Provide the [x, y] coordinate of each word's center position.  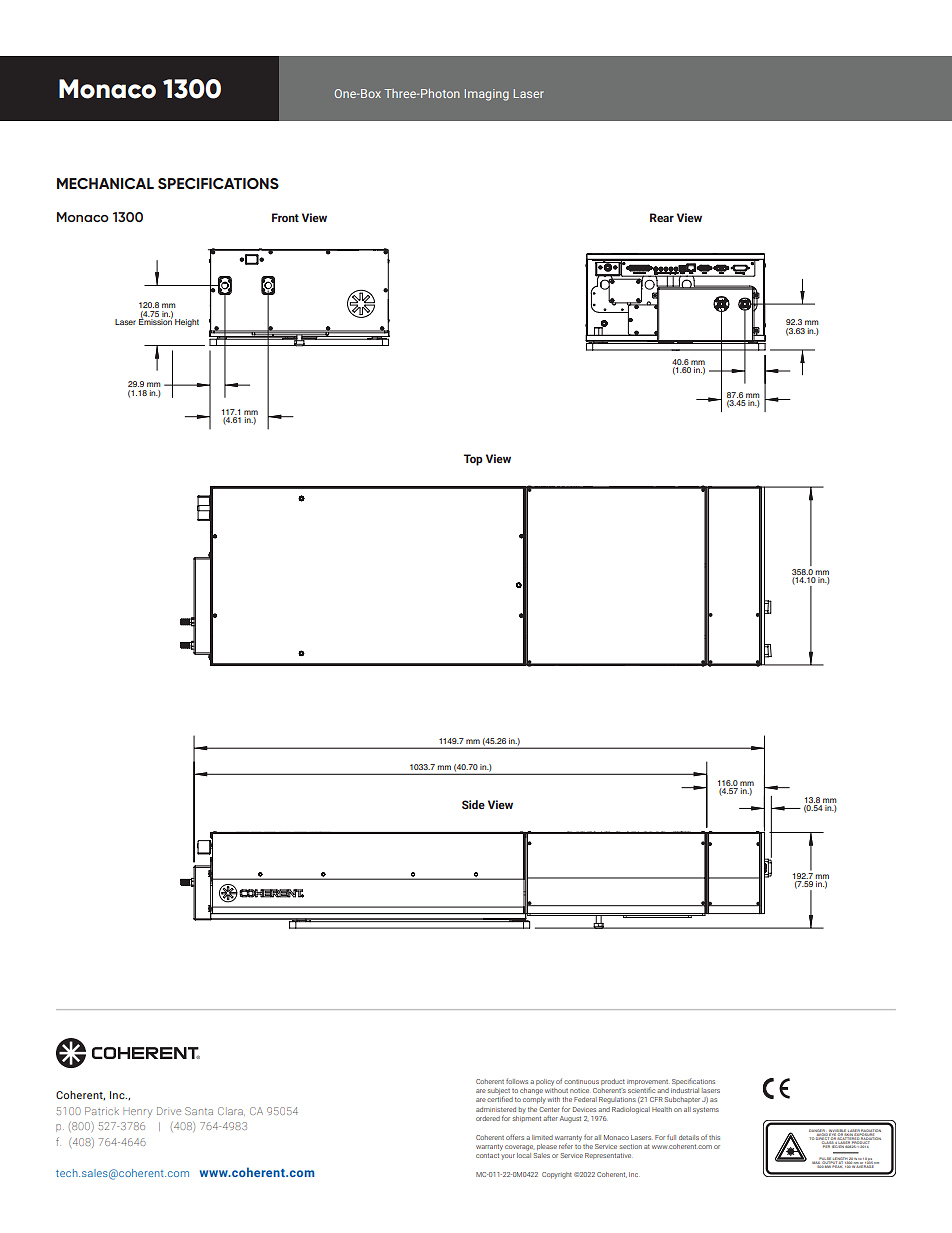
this [714, 1137]
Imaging [487, 95]
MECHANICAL [105, 183]
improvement [647, 1082]
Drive [169, 1111]
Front [285, 217]
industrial [685, 1090]
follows [517, 1081]
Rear [662, 217]
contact [487, 1155]
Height [187, 323]
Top [473, 460]
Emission [156, 321]
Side [473, 804]
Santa [199, 1111]
